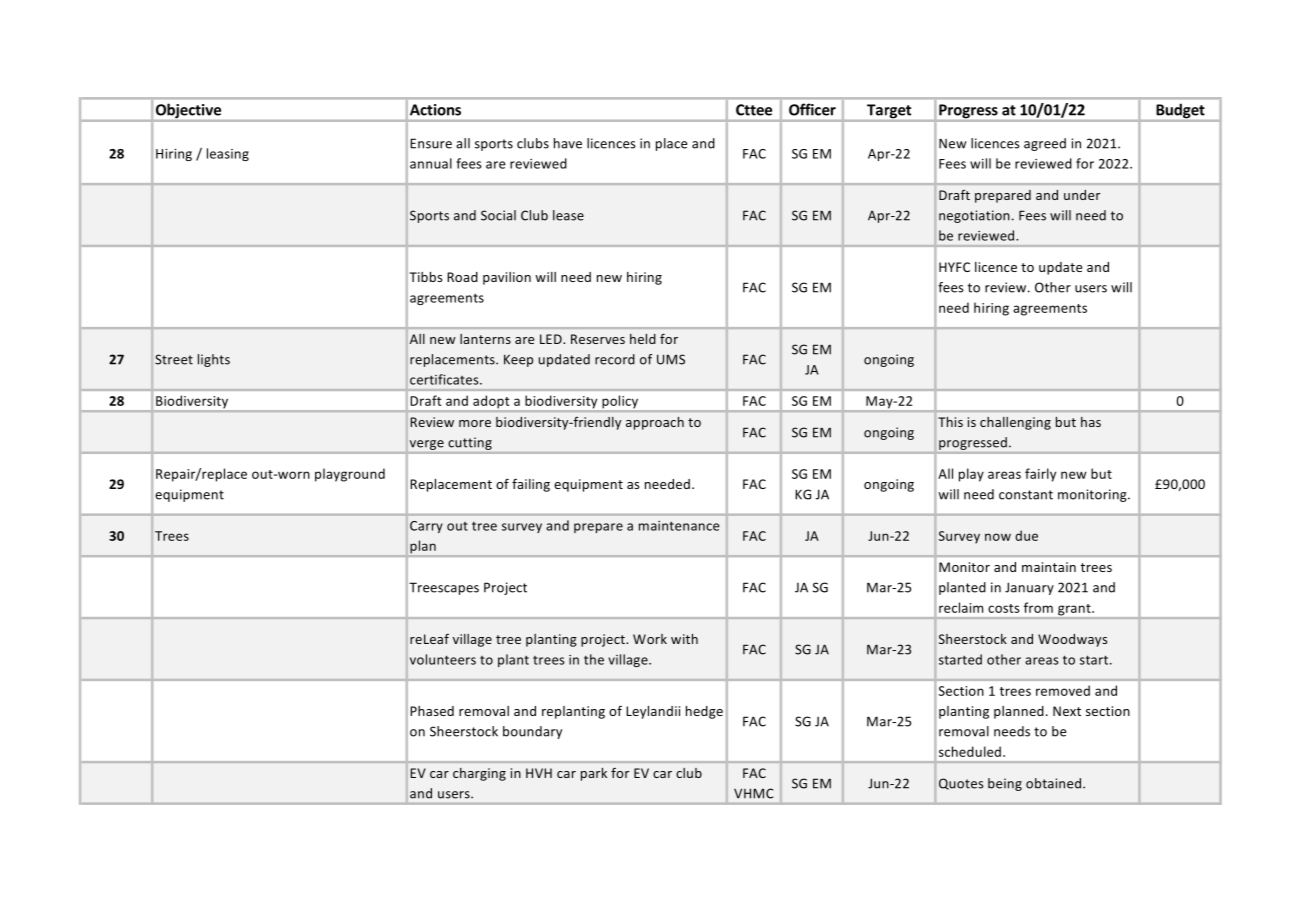 Image resolution: width=1308 pixels, height=924 pixels. Describe the element at coordinates (1015, 423) in the screenshot. I see `challenging` at that location.
